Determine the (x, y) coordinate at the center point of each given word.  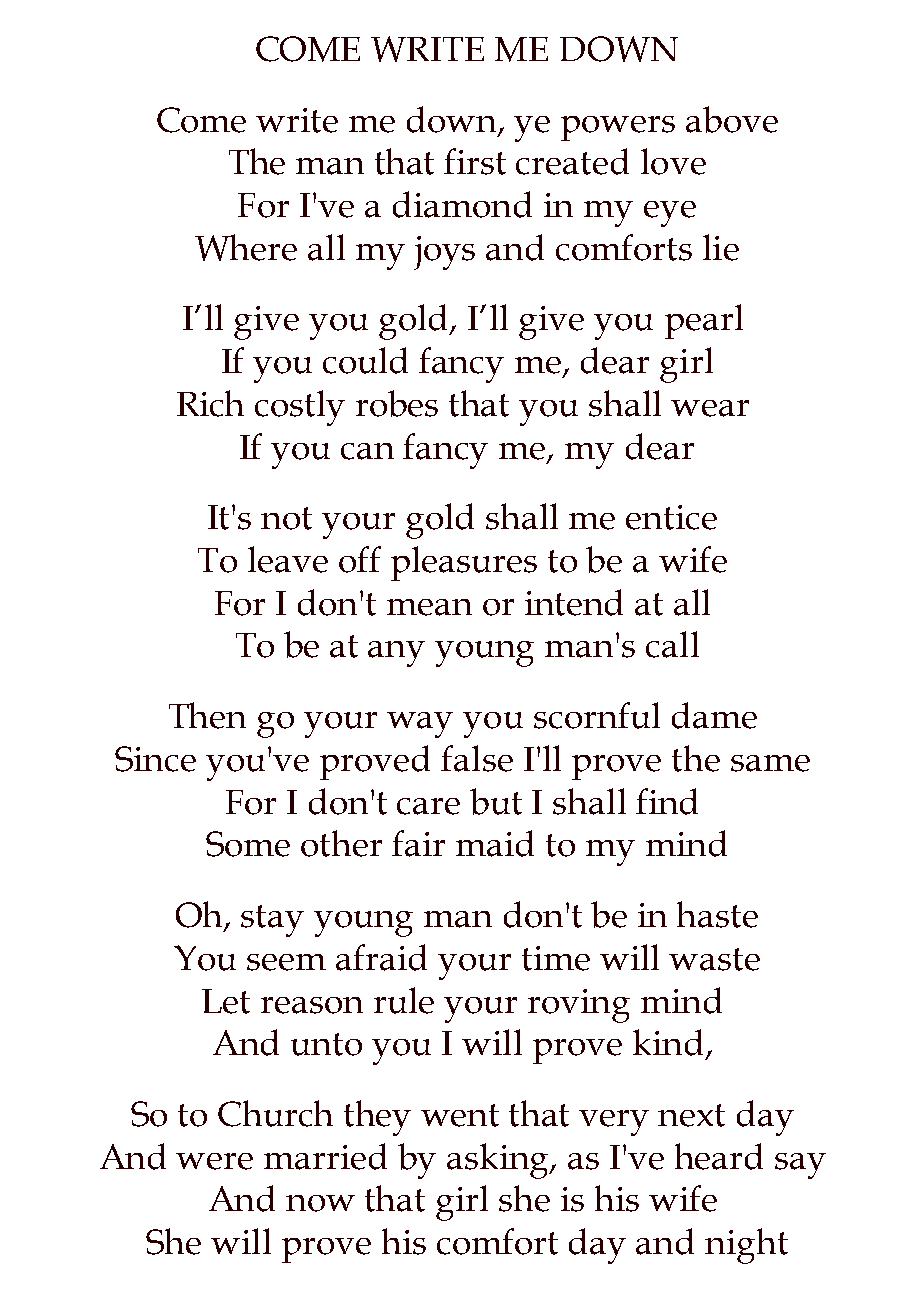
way (420, 725)
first (475, 161)
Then (207, 715)
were (214, 1161)
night (746, 1246)
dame (714, 715)
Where (246, 247)
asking (499, 1161)
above (732, 119)
